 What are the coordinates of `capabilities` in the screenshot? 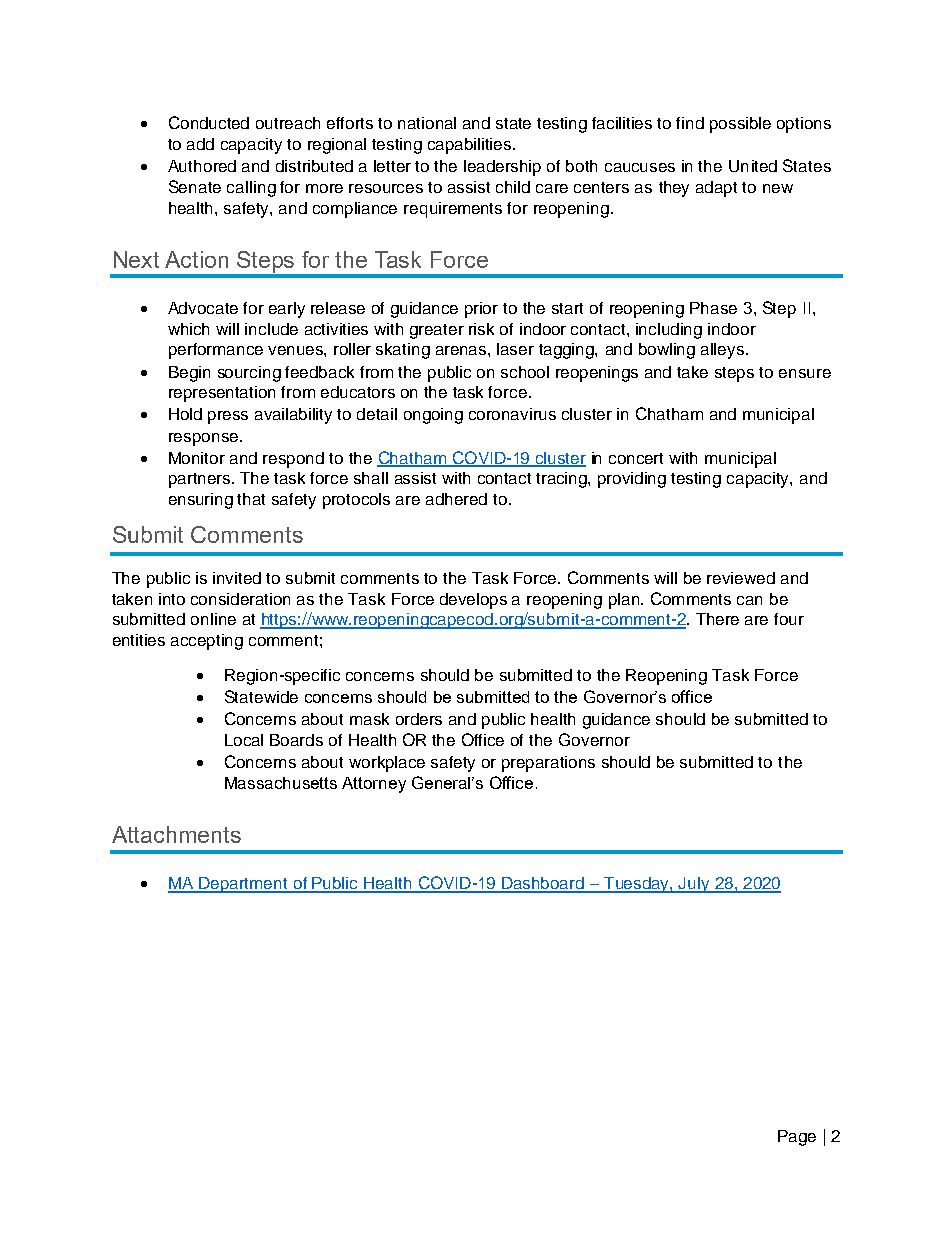 It's located at (471, 146).
